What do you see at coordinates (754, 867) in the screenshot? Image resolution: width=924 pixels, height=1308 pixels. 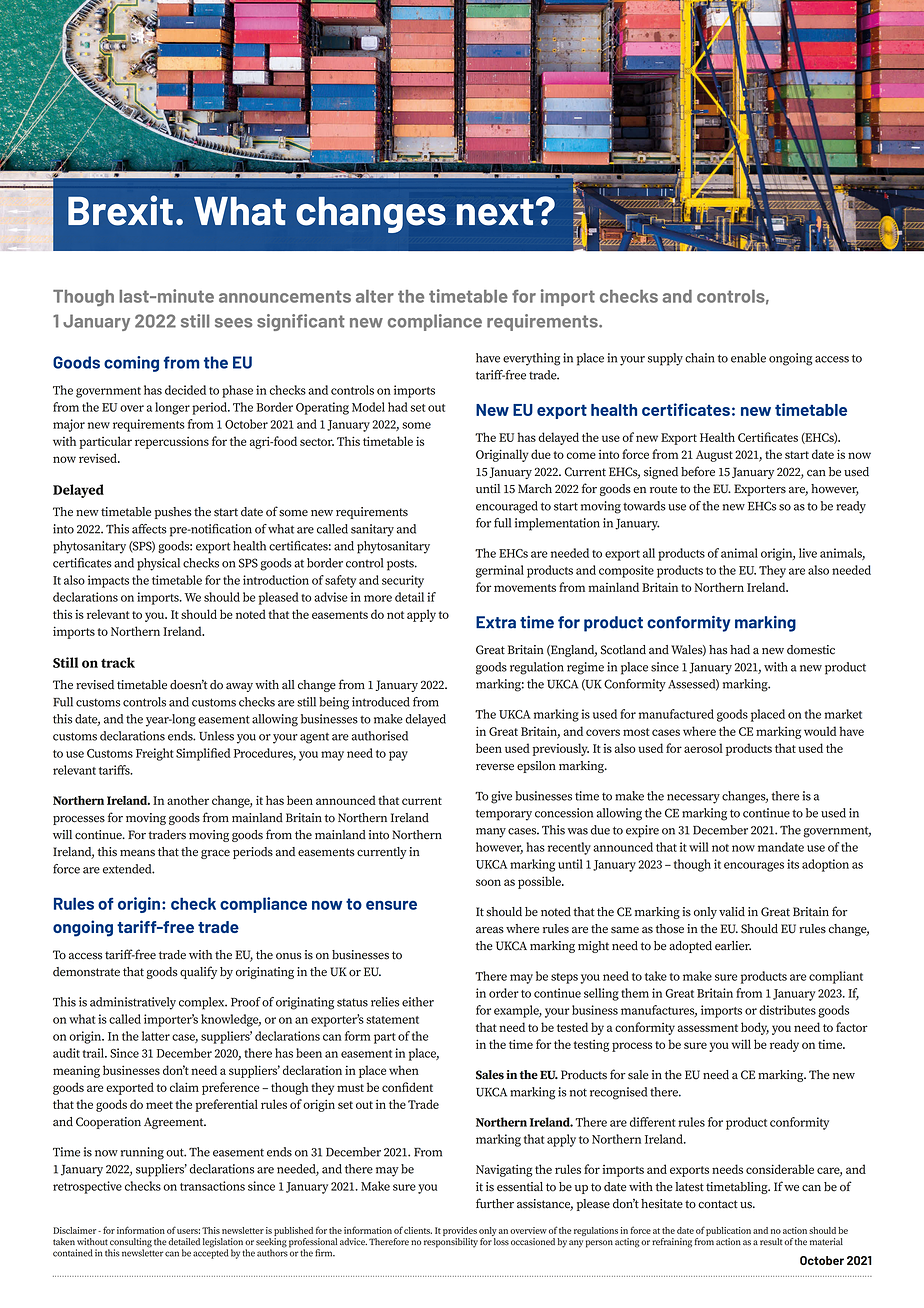 I see `encourages` at bounding box center [754, 867].
